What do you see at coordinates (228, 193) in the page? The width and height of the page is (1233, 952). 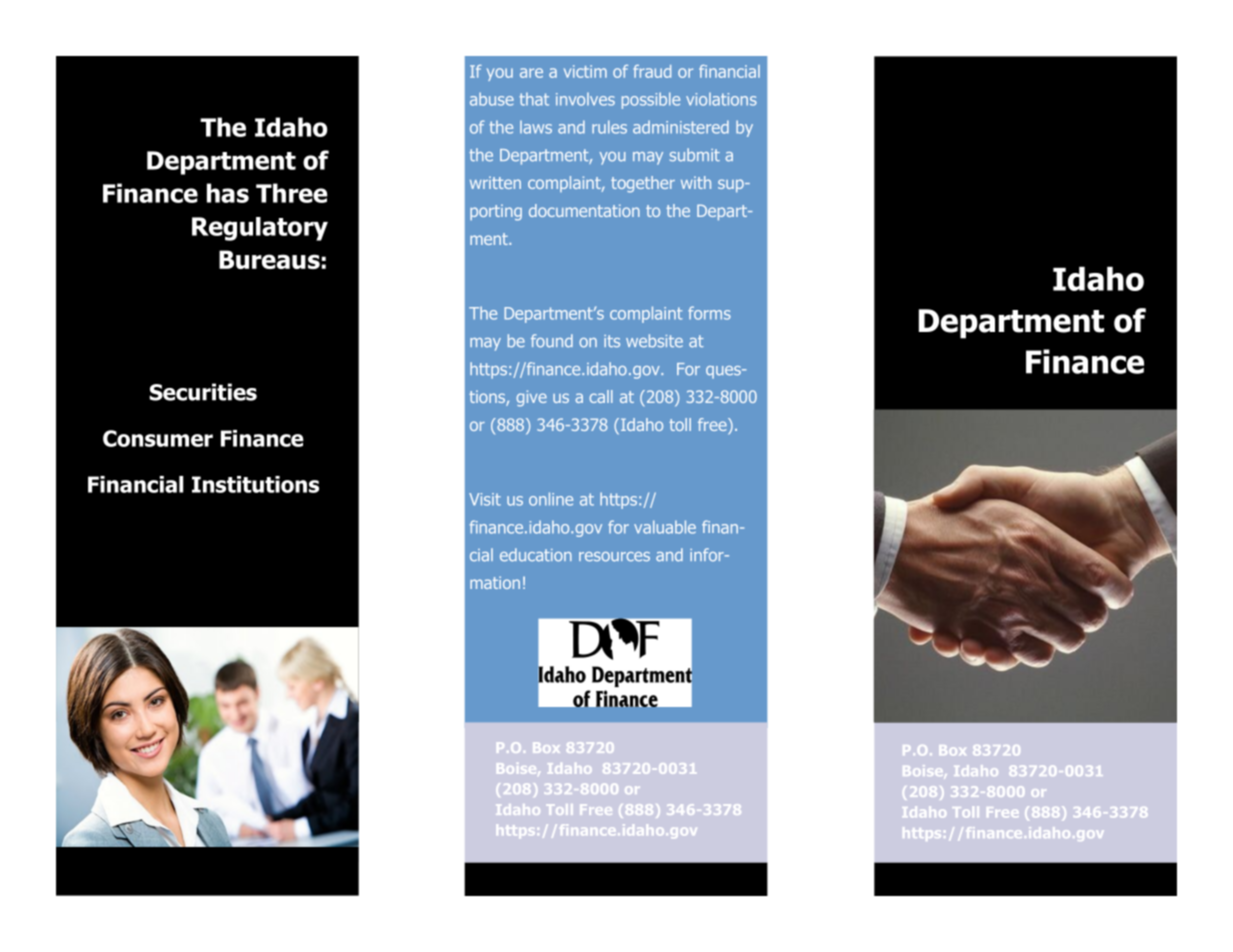 I see `has` at bounding box center [228, 193].
